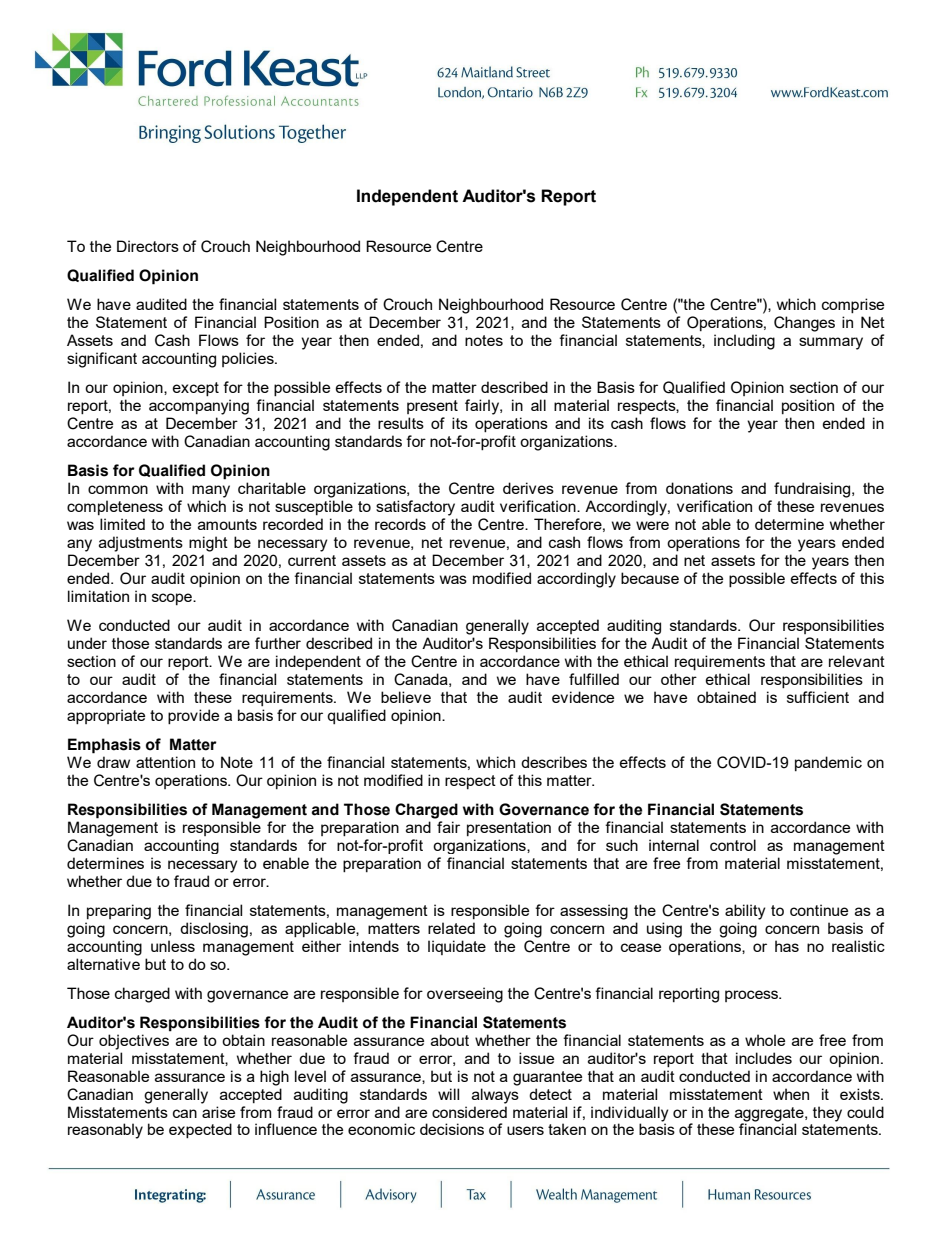  Describe the element at coordinates (148, 246) in the page. I see `Directors` at that location.
